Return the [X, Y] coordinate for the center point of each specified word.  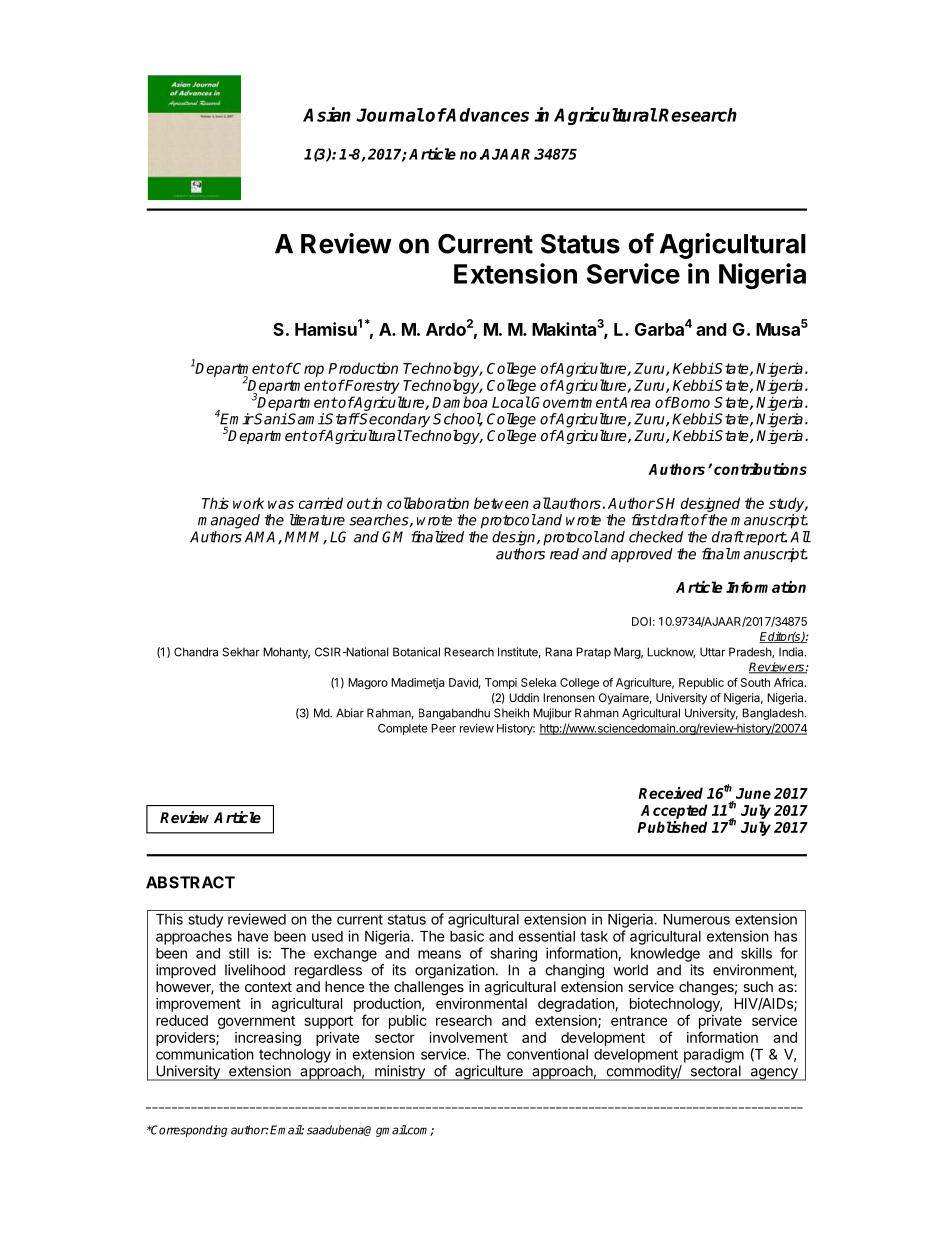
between [501, 503]
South [755, 682]
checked [656, 537]
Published [672, 827]
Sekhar [241, 652]
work [248, 503]
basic [467, 936]
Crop [308, 369]
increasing [268, 1039]
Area [634, 402]
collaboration [428, 503]
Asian [327, 114]
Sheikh [511, 713]
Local [511, 402]
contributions [760, 469]
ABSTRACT [190, 882]
